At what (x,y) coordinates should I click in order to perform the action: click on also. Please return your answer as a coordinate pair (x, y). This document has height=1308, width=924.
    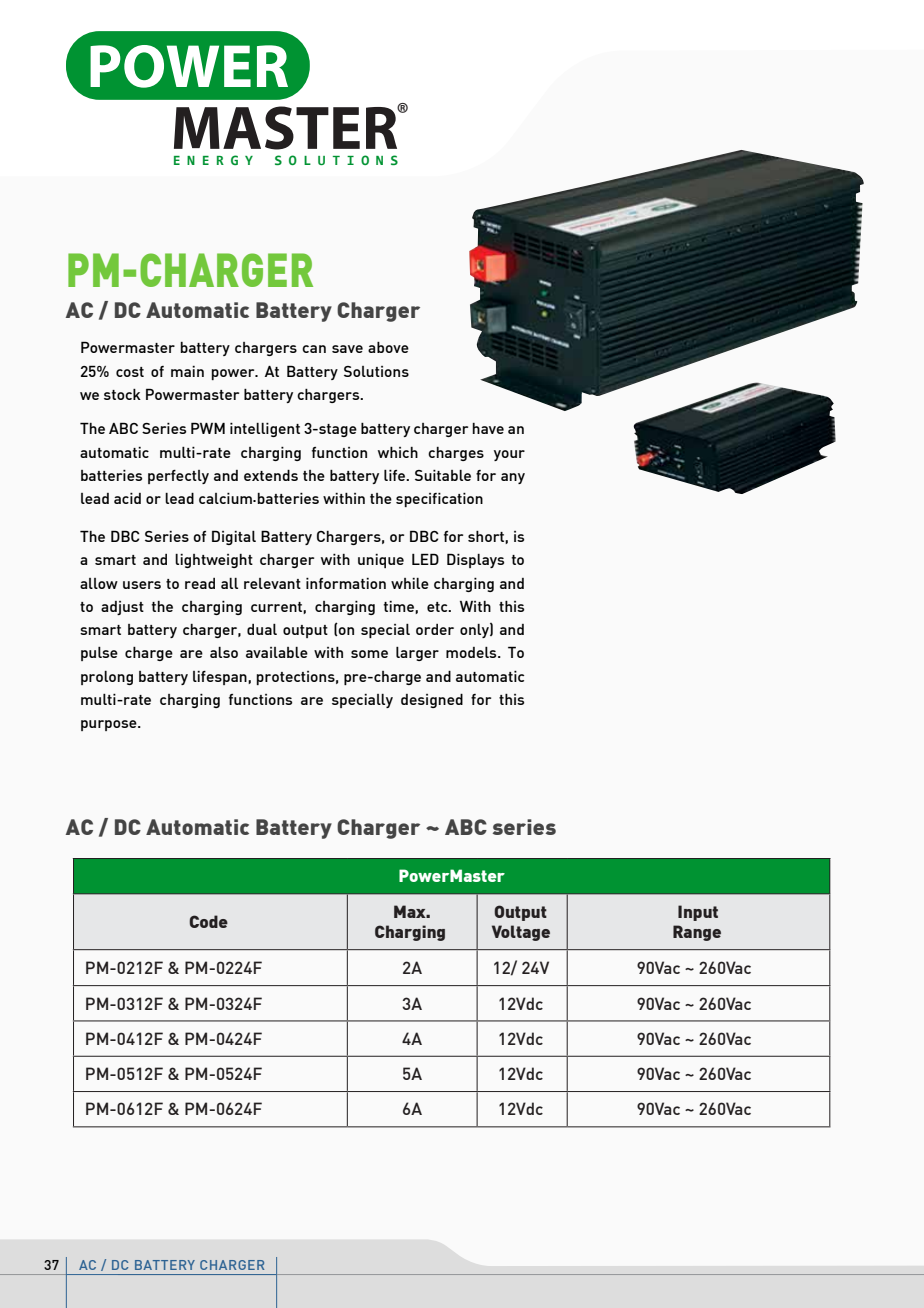
    Looking at the image, I should click on (224, 652).
